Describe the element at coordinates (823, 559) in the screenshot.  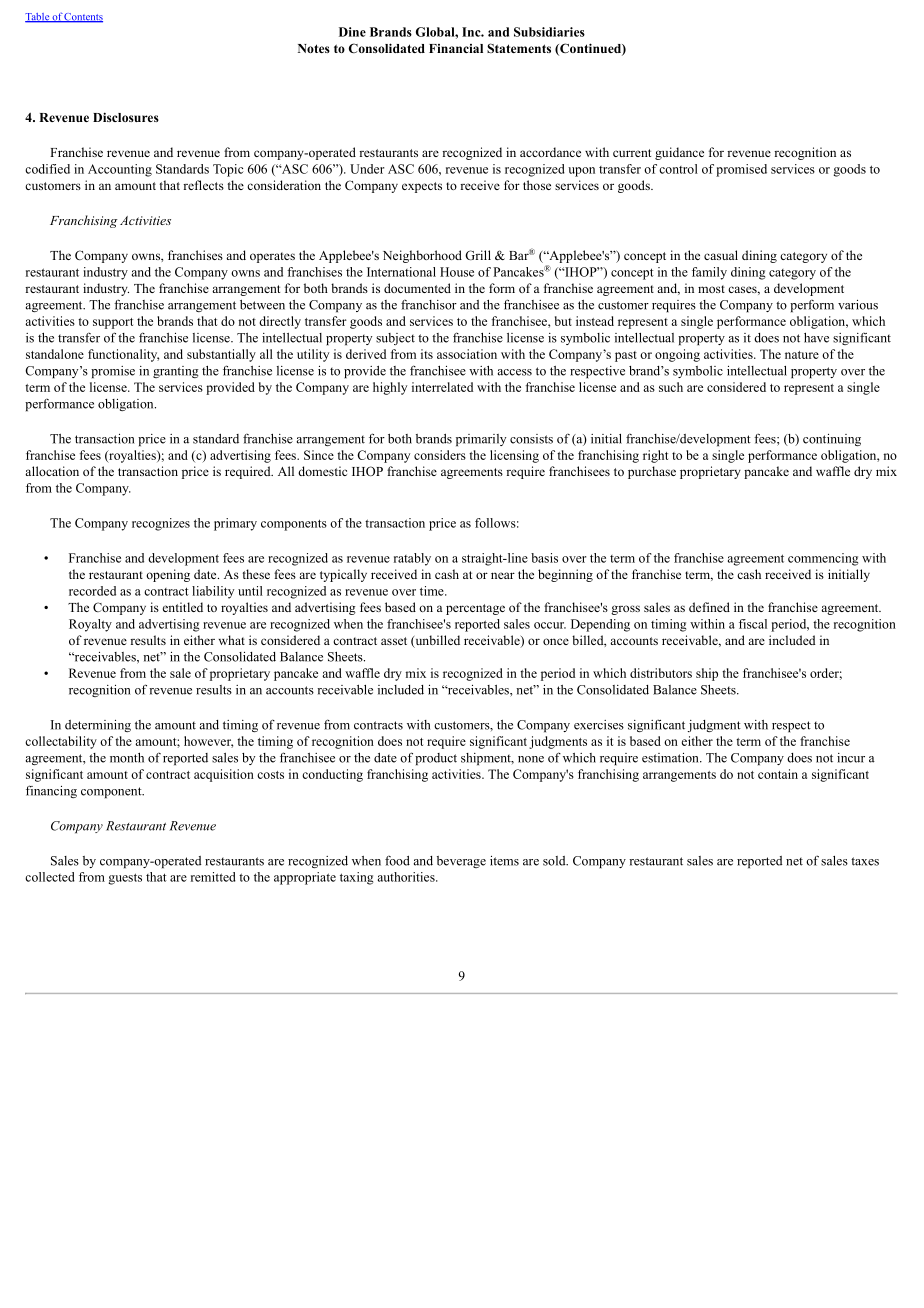
I see `commencing` at that location.
